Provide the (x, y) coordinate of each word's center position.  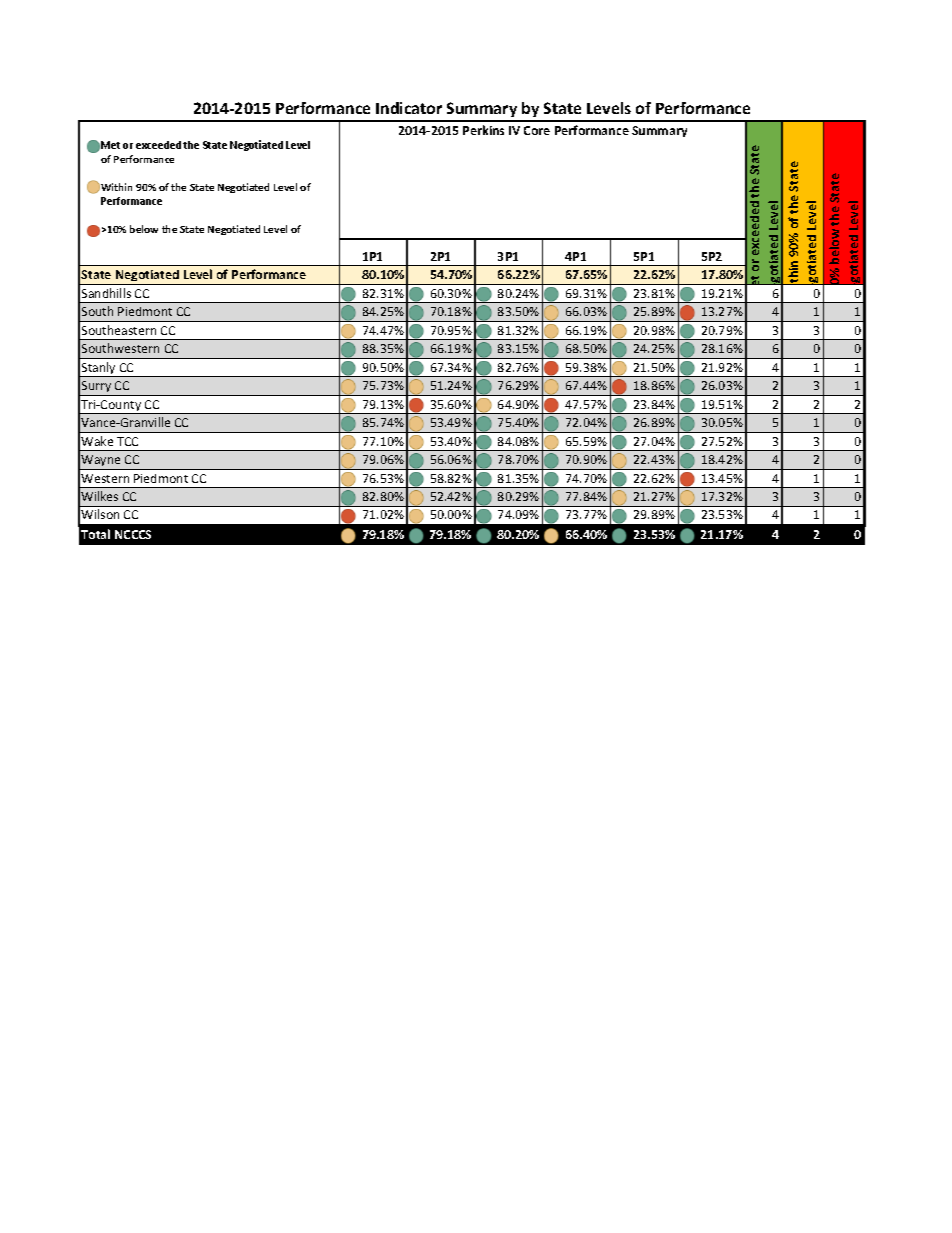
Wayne (101, 462)
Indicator (409, 108)
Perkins (483, 130)
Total (95, 534)
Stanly (99, 369)
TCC (127, 441)
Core (537, 130)
